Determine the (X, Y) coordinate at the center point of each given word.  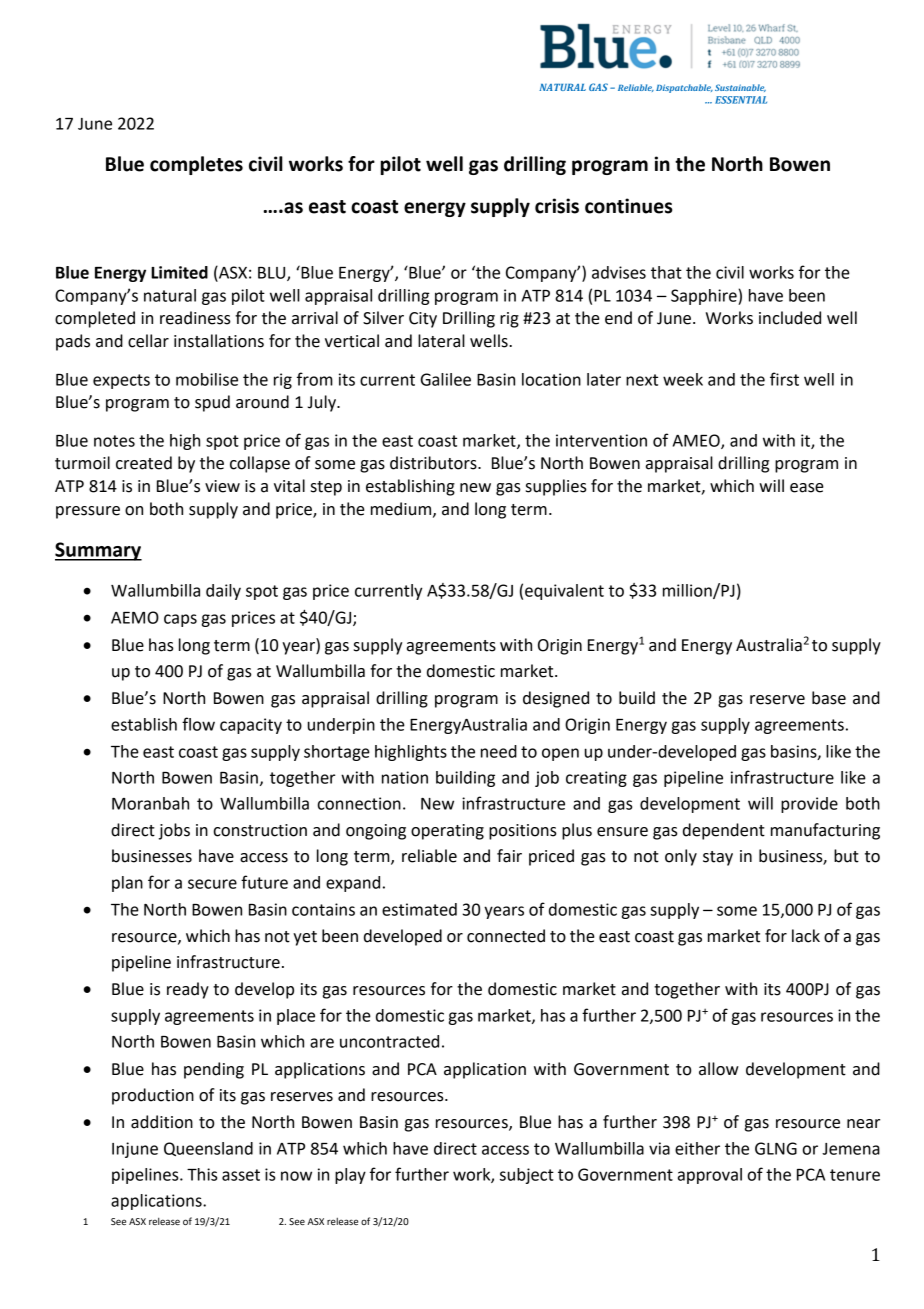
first (784, 379)
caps (180, 620)
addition (162, 1122)
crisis (557, 206)
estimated (419, 909)
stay (718, 858)
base (829, 698)
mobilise (207, 379)
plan (127, 884)
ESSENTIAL (741, 100)
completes (196, 165)
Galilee (446, 379)
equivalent (564, 592)
